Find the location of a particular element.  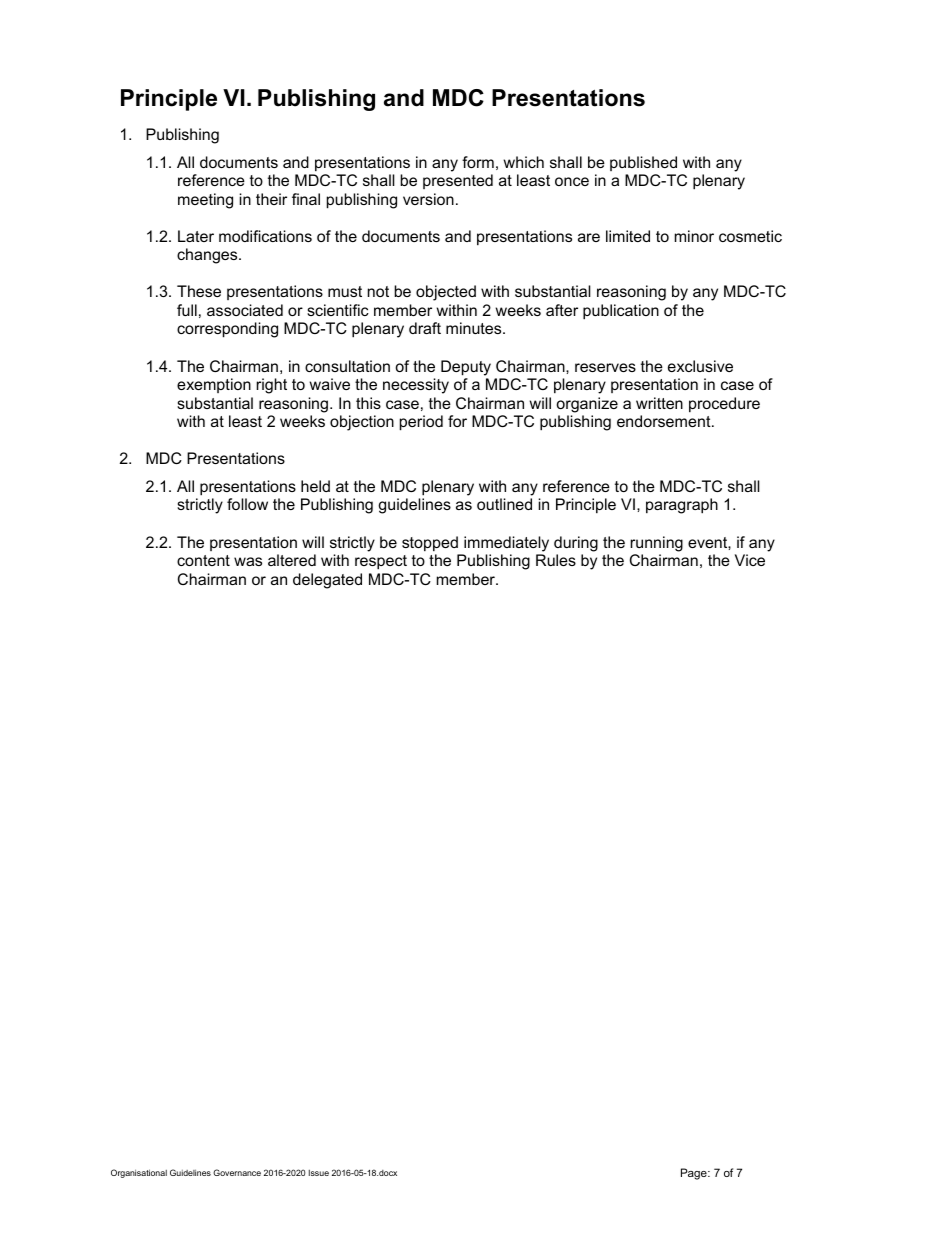

Page is located at coordinates (695, 1174).
